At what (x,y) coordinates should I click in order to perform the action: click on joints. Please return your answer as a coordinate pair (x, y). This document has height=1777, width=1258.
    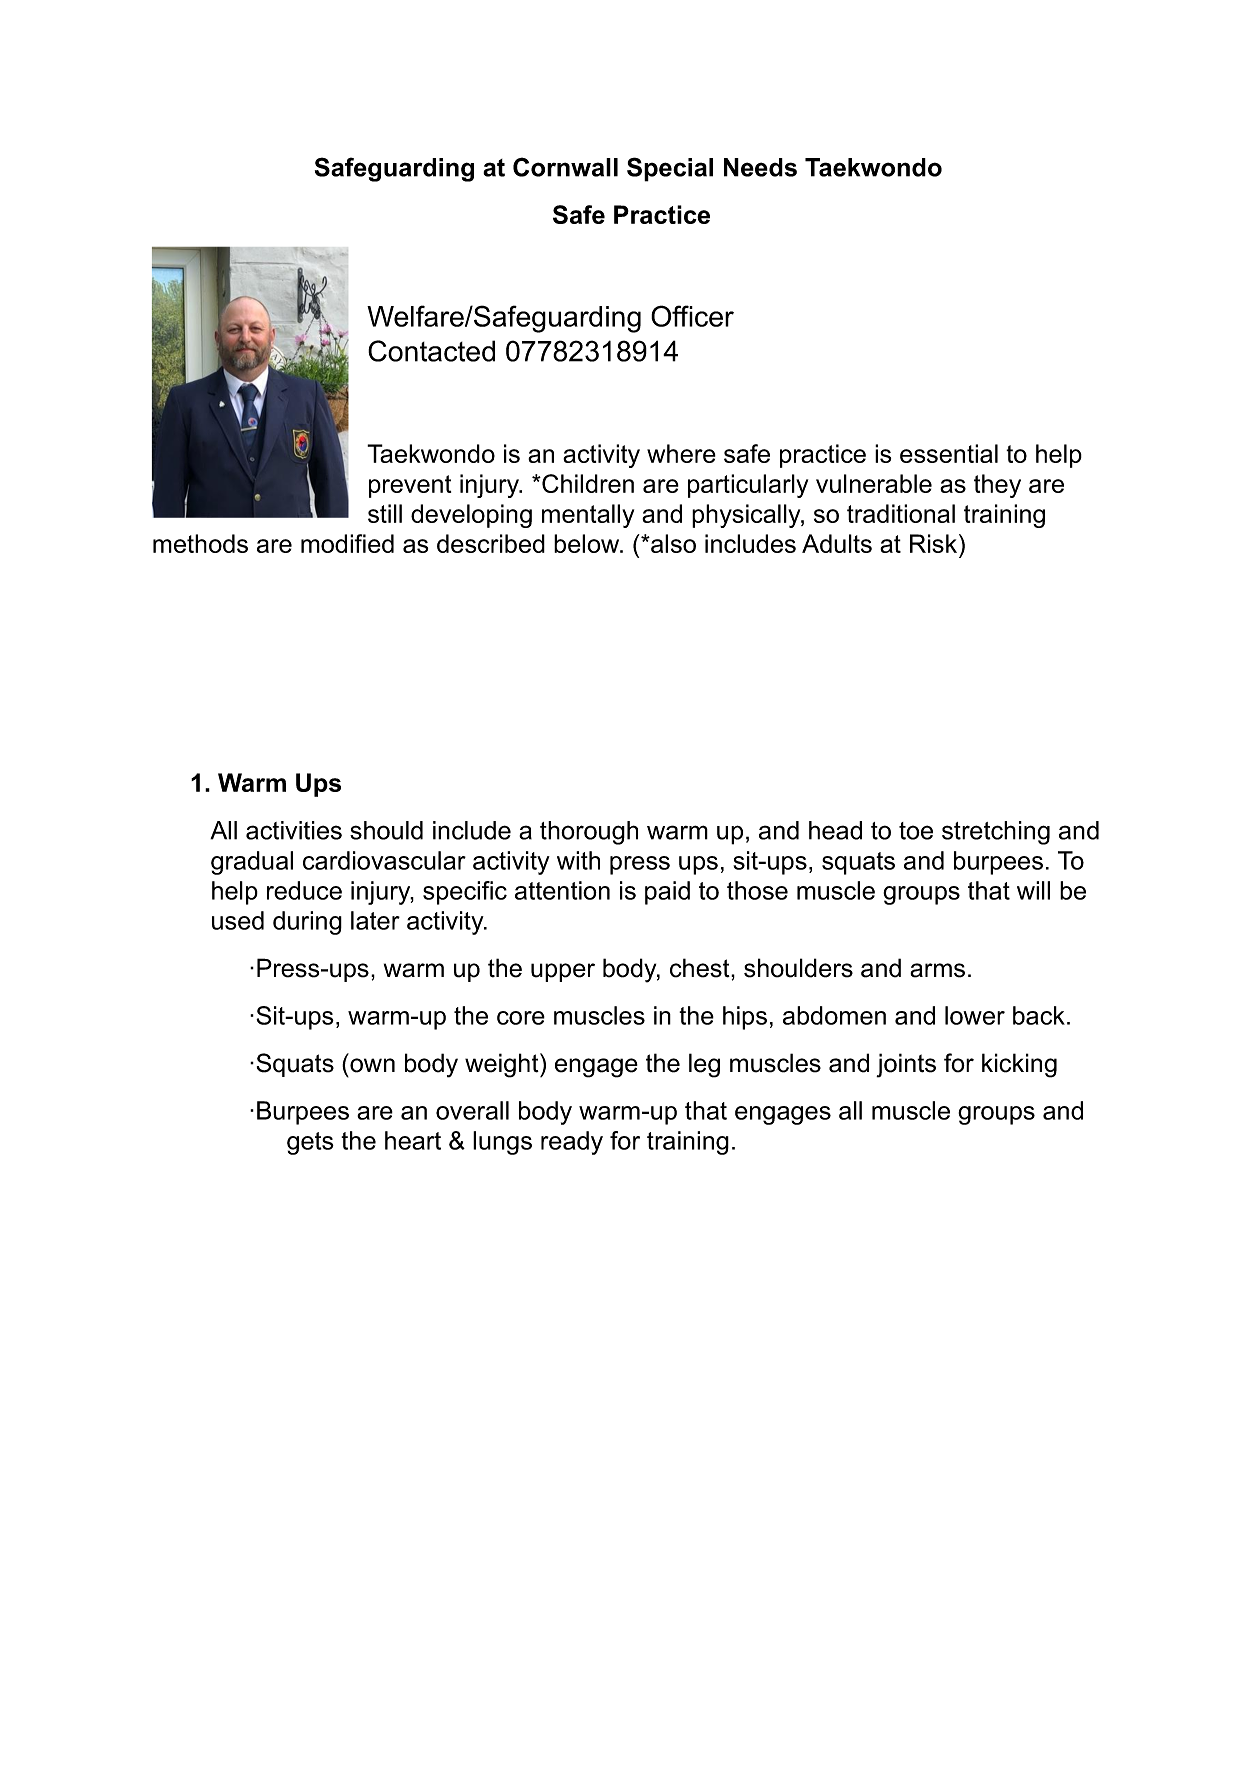
    Looking at the image, I should click on (906, 1065).
